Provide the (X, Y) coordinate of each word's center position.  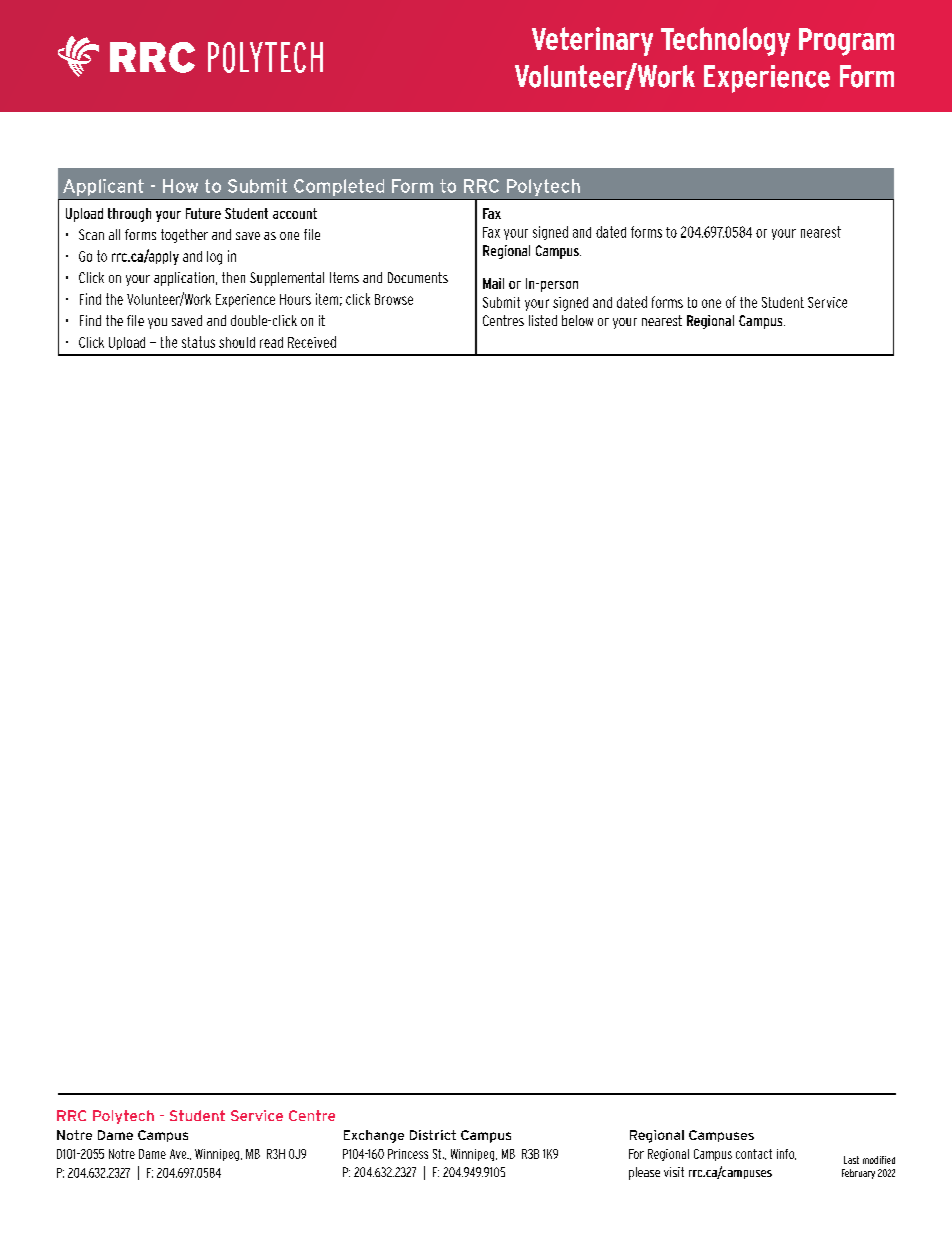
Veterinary (592, 41)
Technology (725, 41)
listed (543, 320)
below (577, 320)
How (180, 186)
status (198, 342)
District (433, 1135)
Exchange (374, 1136)
